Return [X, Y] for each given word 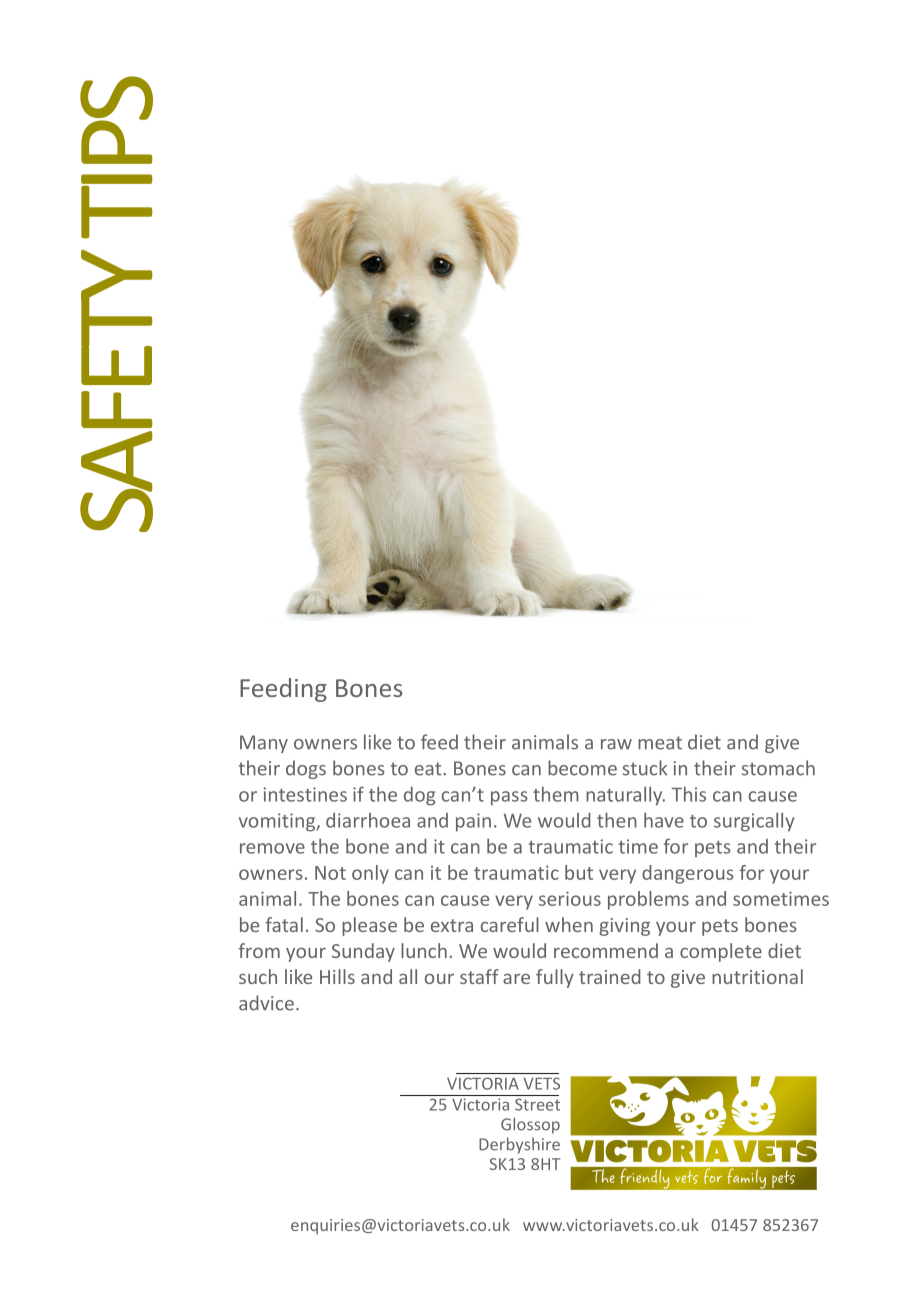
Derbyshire [519, 1145]
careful [510, 924]
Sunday [363, 952]
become [582, 768]
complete [721, 952]
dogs [306, 769]
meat [660, 743]
